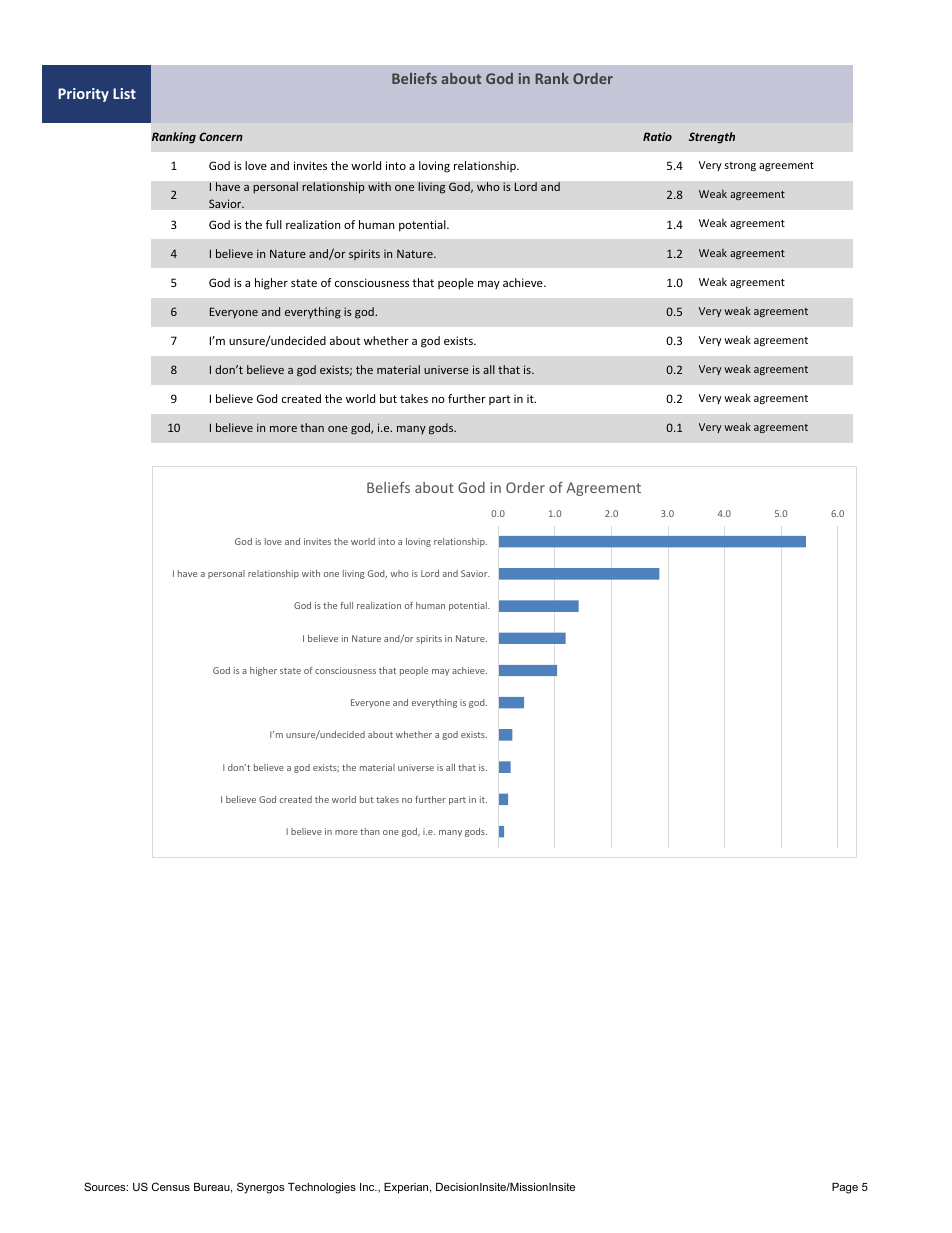  I want to click on Ratio, so click(657, 136).
